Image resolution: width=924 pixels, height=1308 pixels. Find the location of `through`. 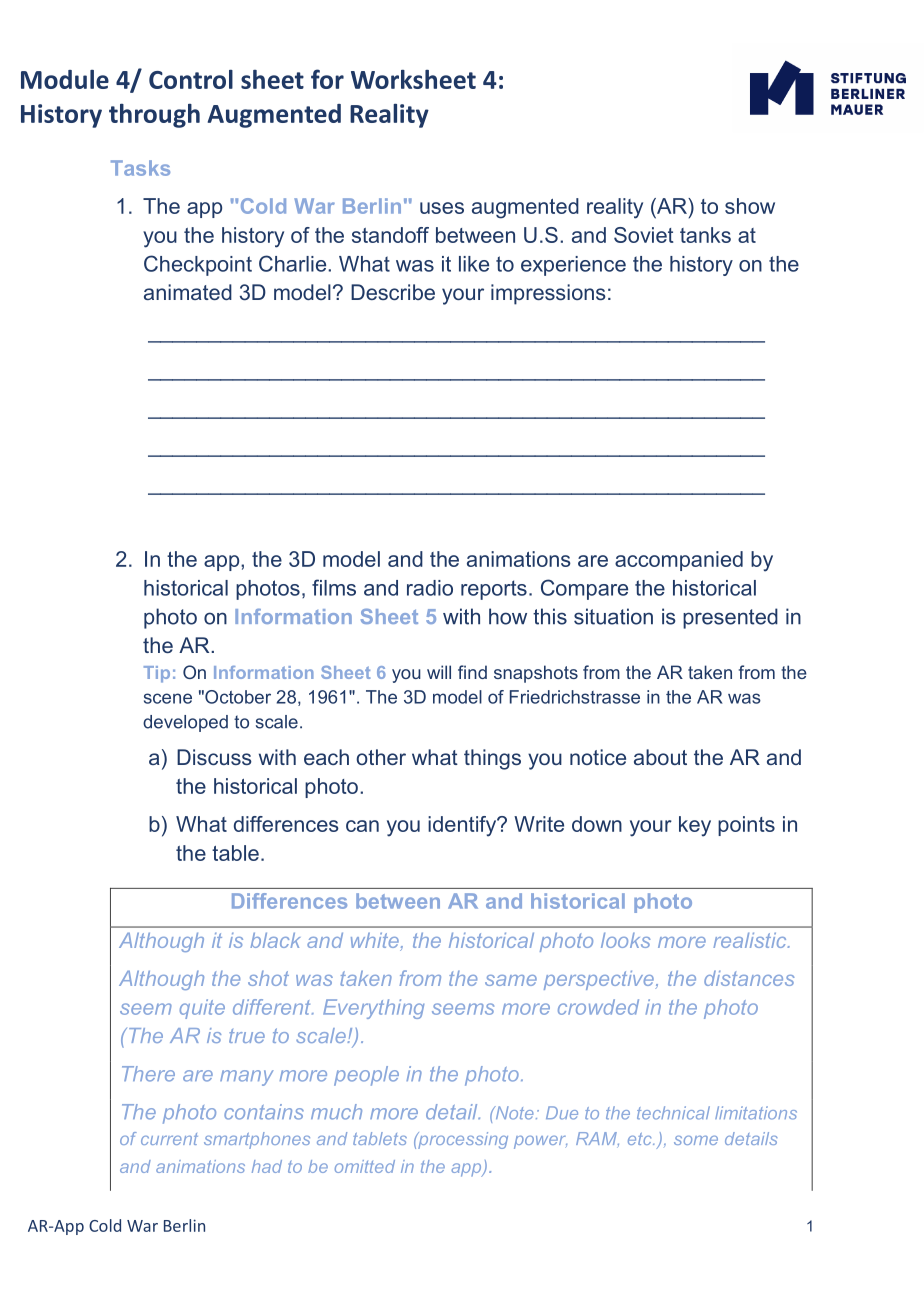

through is located at coordinates (154, 116).
